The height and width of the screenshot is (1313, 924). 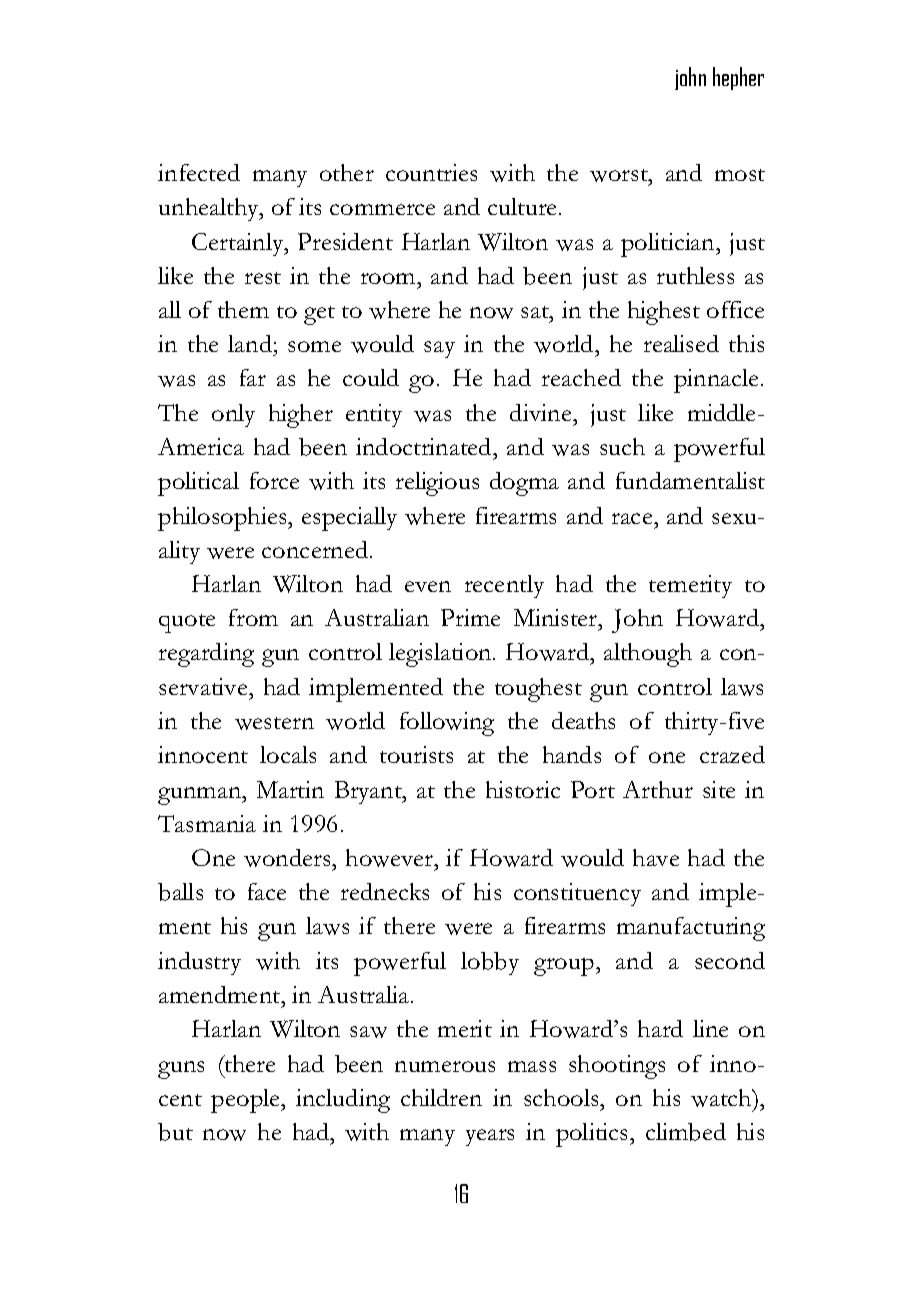 What do you see at coordinates (239, 244) in the screenshot?
I see `Certainly` at bounding box center [239, 244].
